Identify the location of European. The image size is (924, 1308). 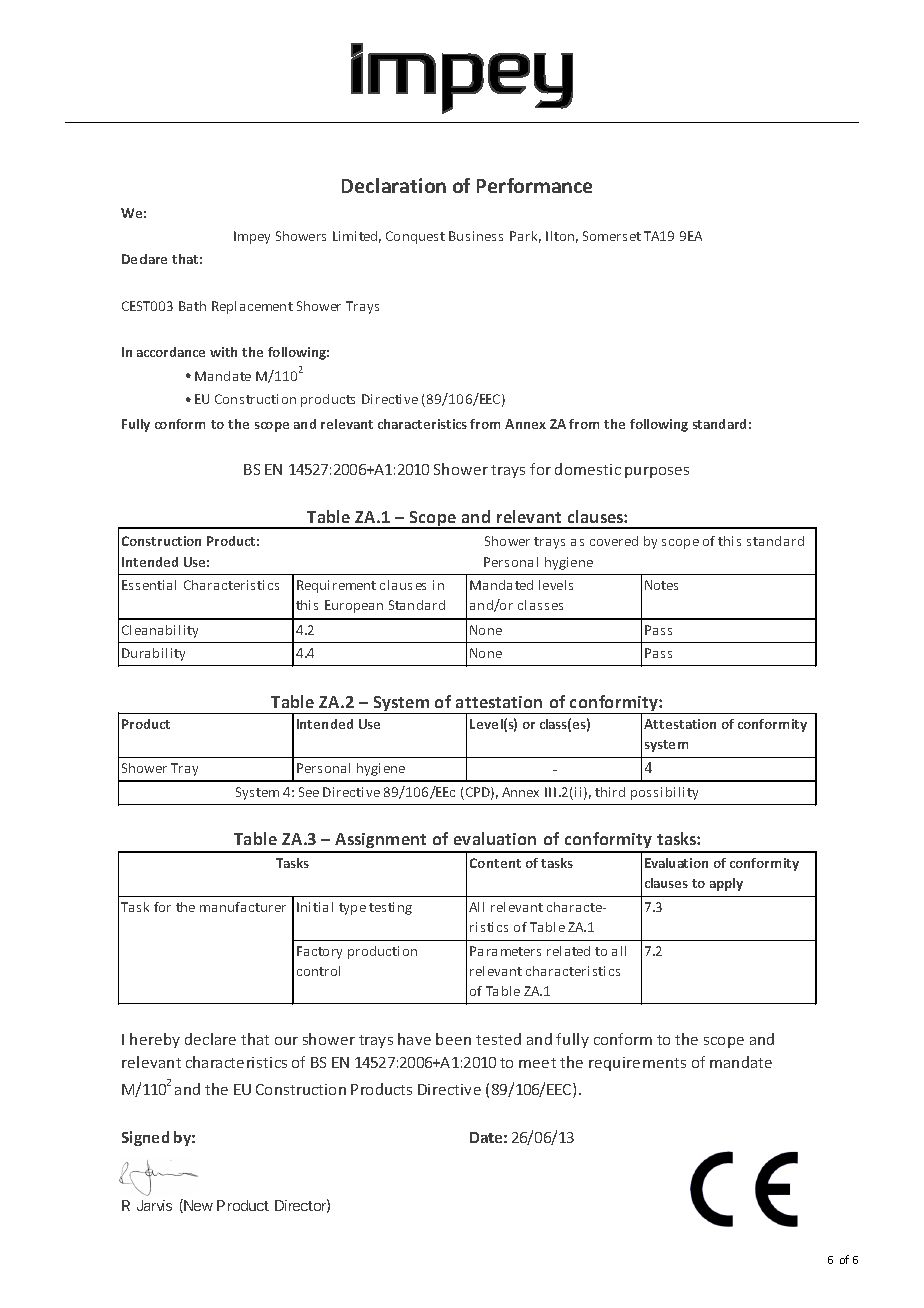
(354, 606).
